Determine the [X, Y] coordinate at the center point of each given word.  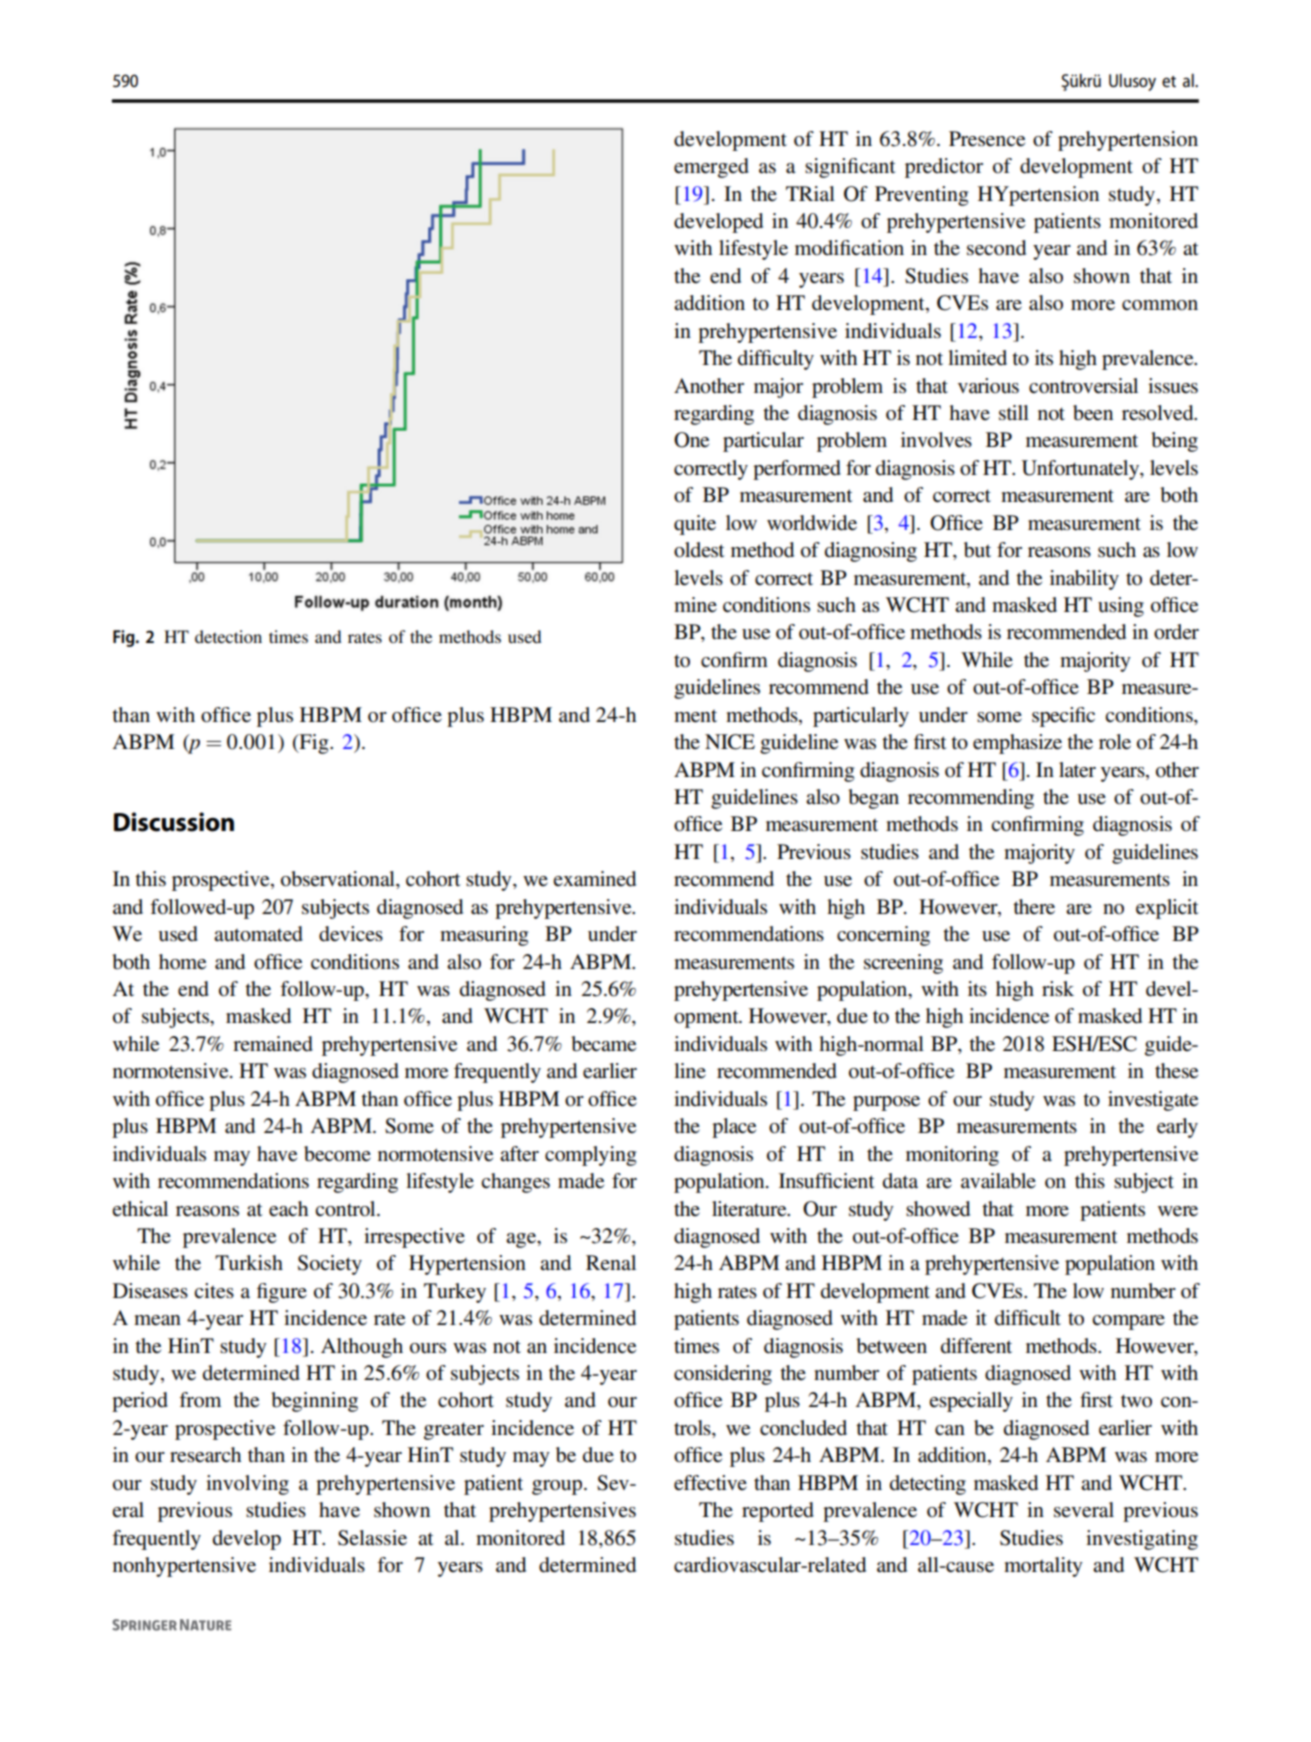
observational [339, 880]
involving [247, 1485]
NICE [730, 742]
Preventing [921, 196]
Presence [987, 139]
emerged [711, 168]
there [1034, 907]
